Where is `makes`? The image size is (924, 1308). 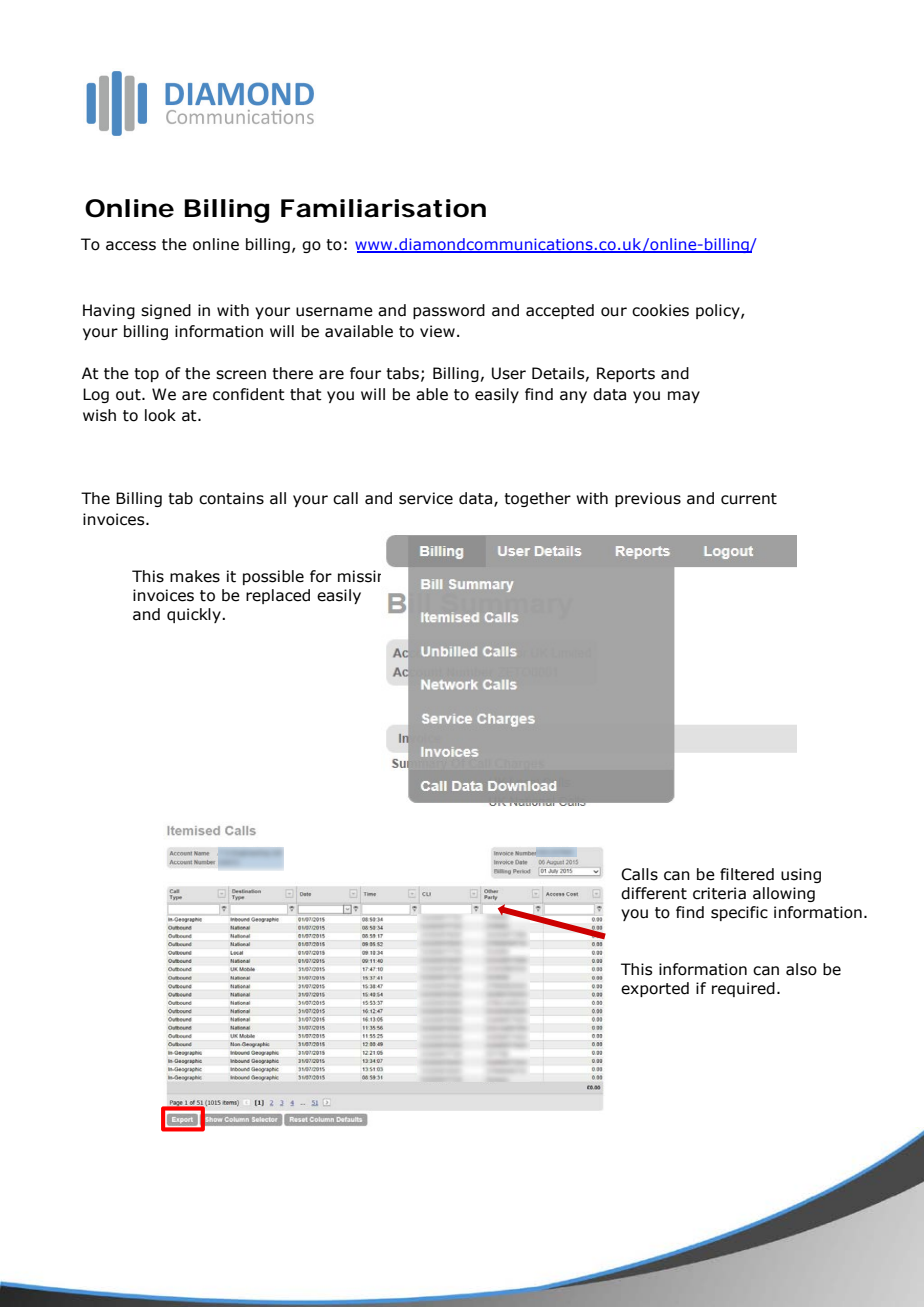 makes is located at coordinates (195, 576).
